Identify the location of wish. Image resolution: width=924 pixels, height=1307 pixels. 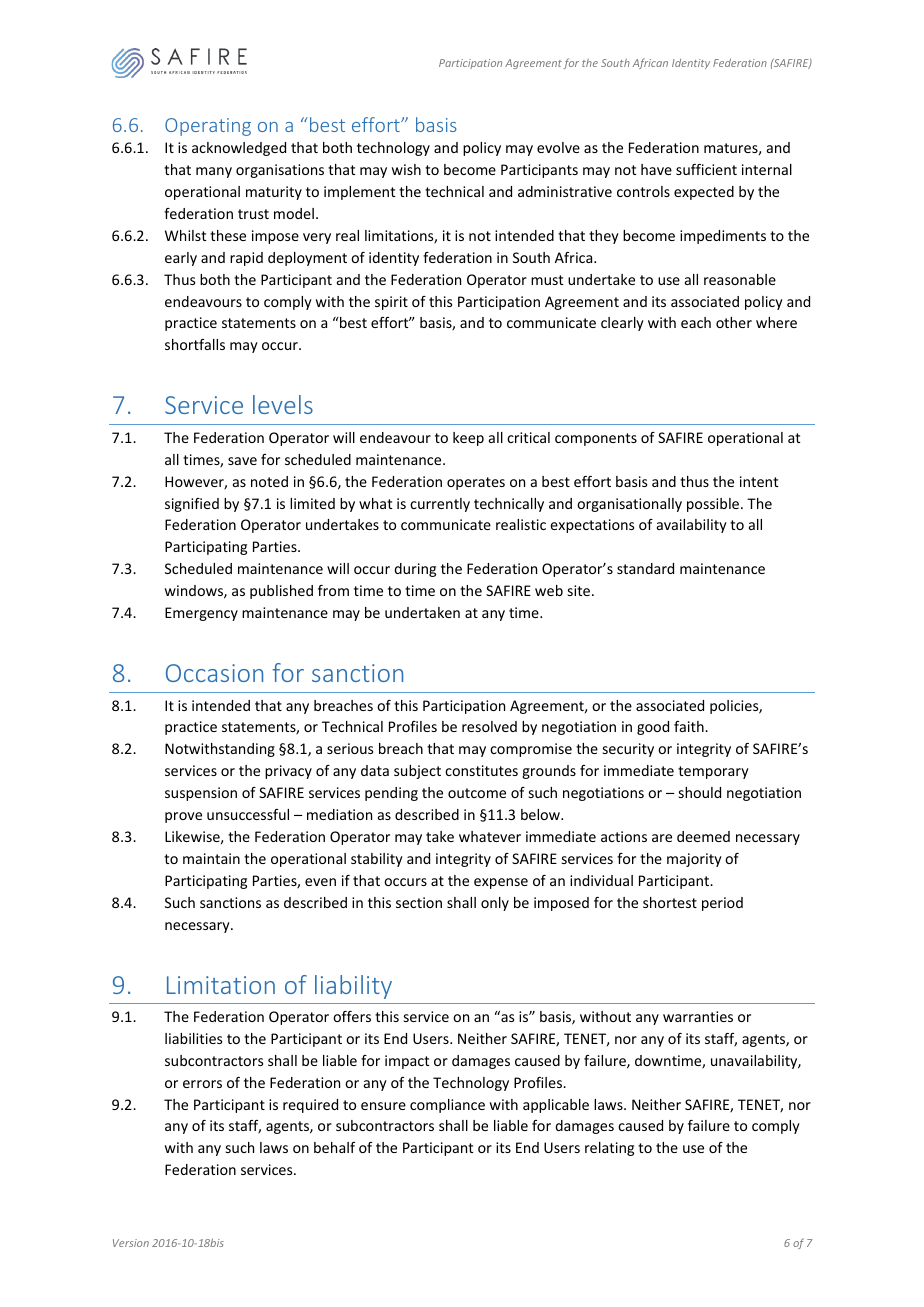
(406, 169).
